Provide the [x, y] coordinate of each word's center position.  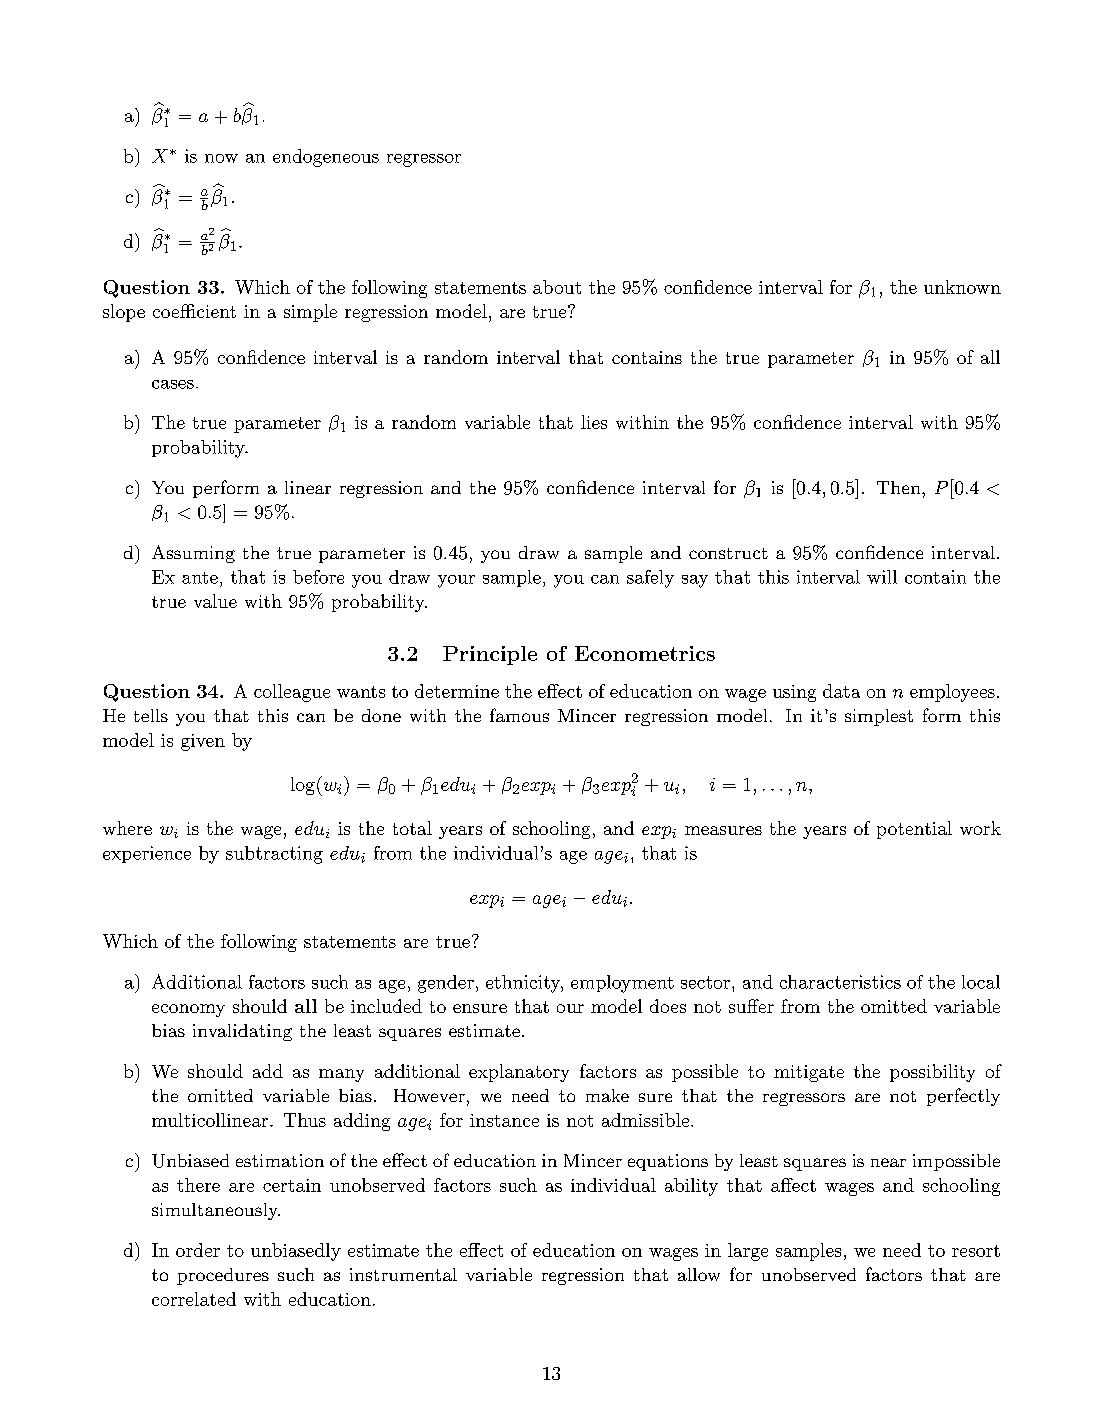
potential [914, 830]
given [203, 742]
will [882, 577]
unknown [962, 287]
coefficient [194, 311]
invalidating [242, 1032]
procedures [223, 1276]
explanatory [519, 1073]
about [557, 287]
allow [699, 1274]
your [456, 581]
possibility [932, 1073]
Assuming [193, 554]
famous [519, 715]
